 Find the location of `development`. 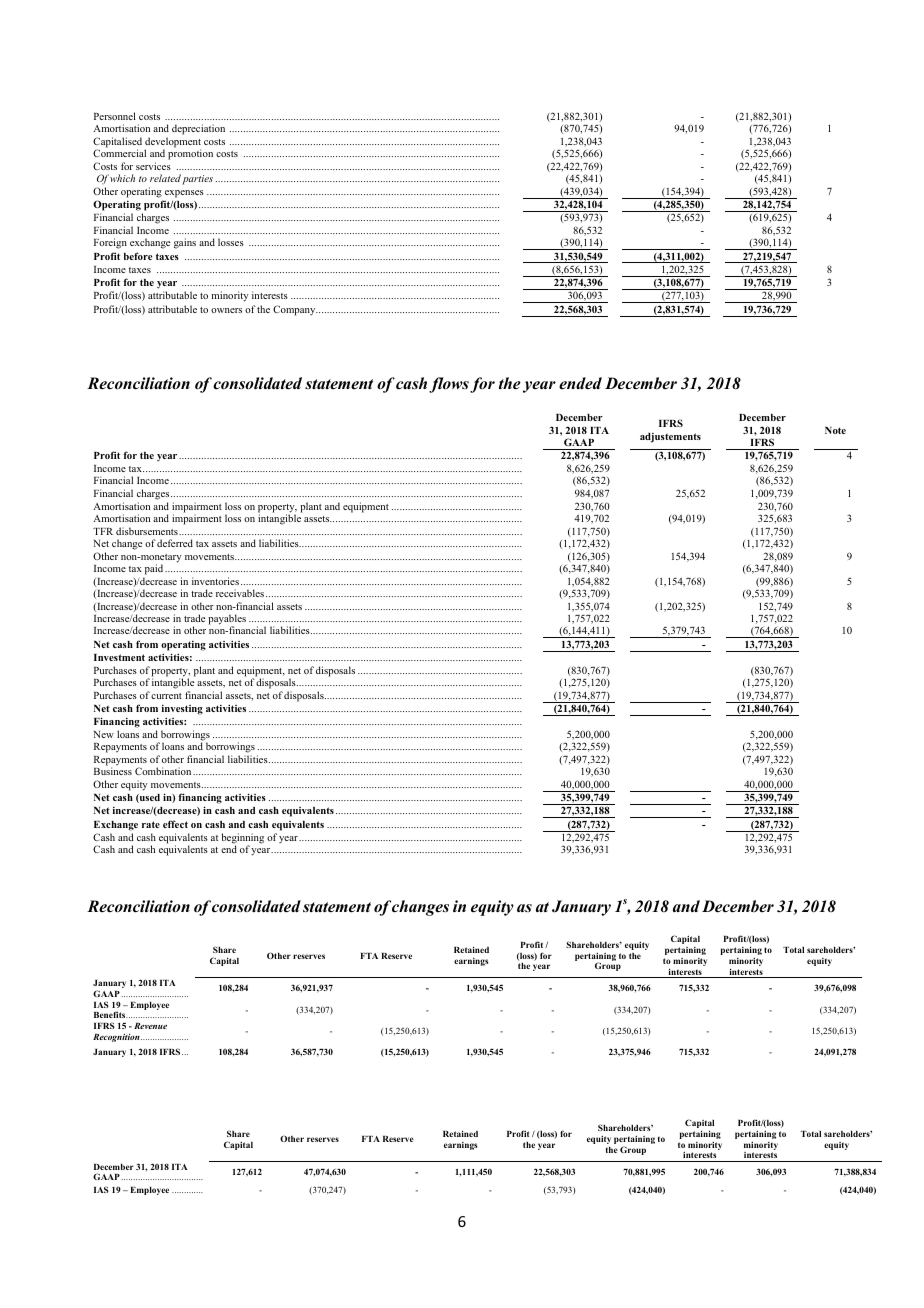

development is located at coordinates (173, 143).
